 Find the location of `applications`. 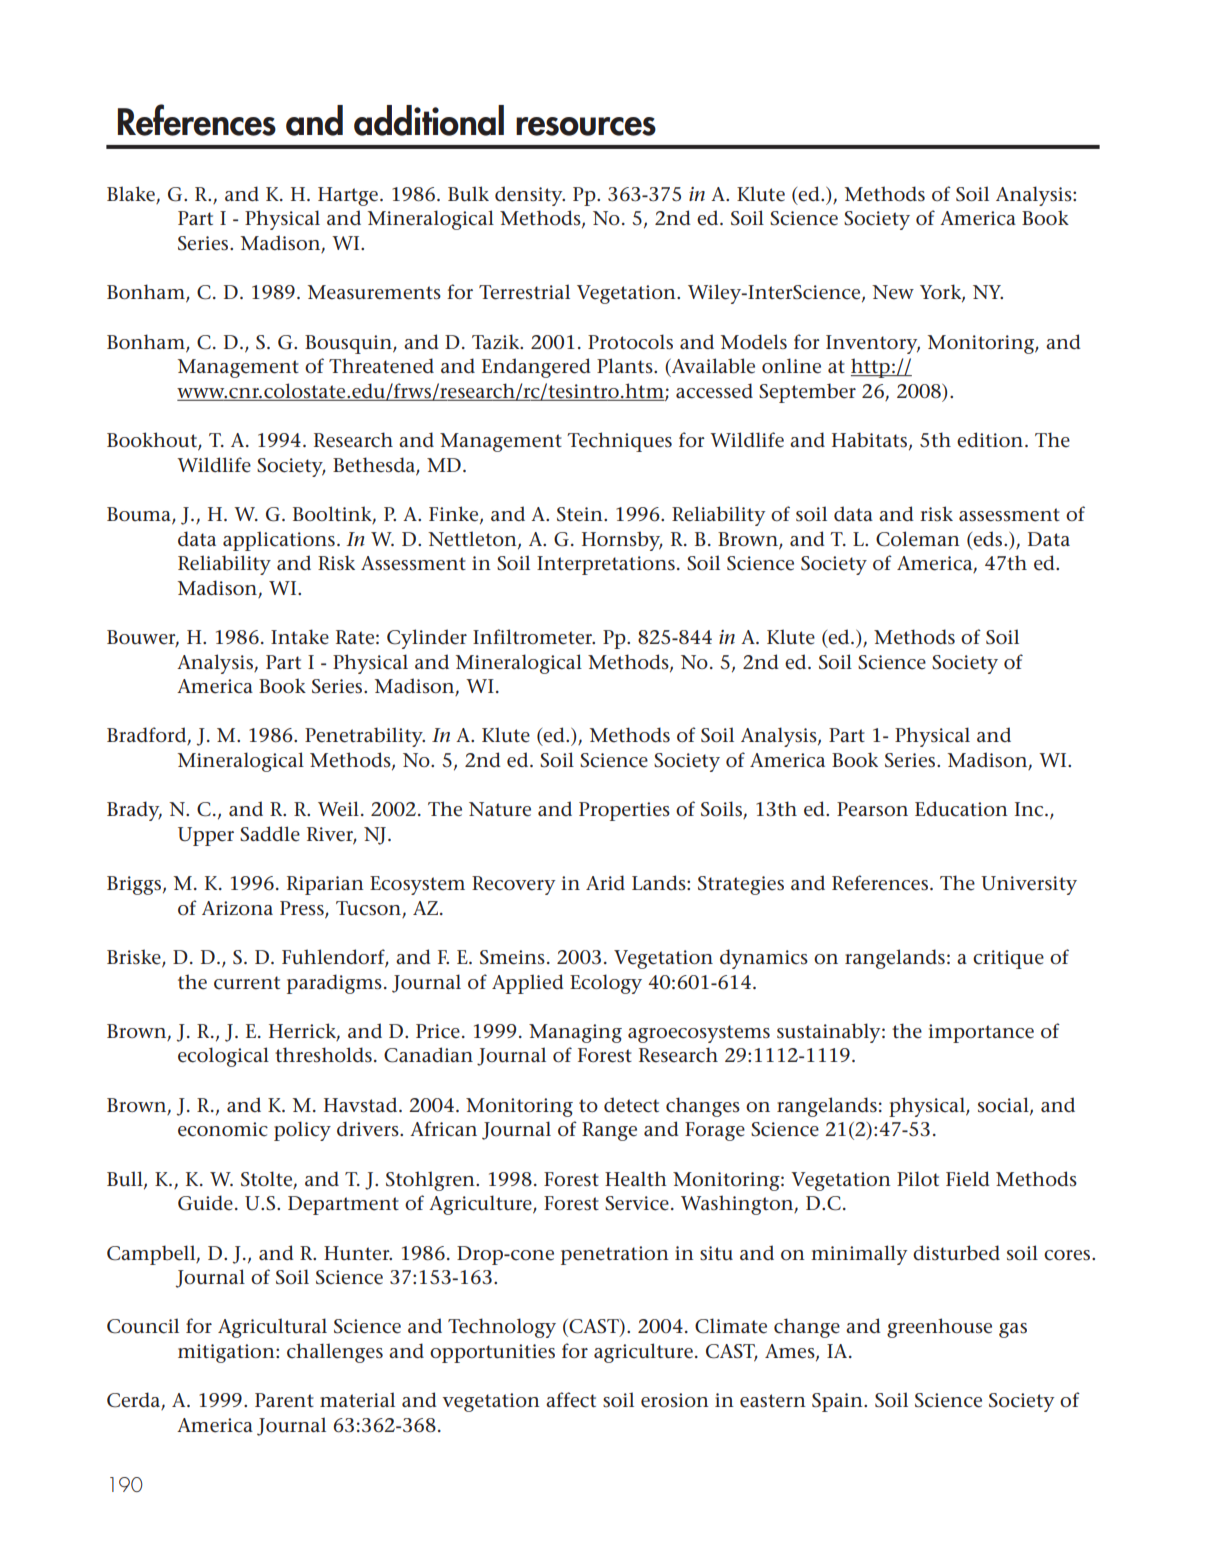

applications is located at coordinates (279, 541).
